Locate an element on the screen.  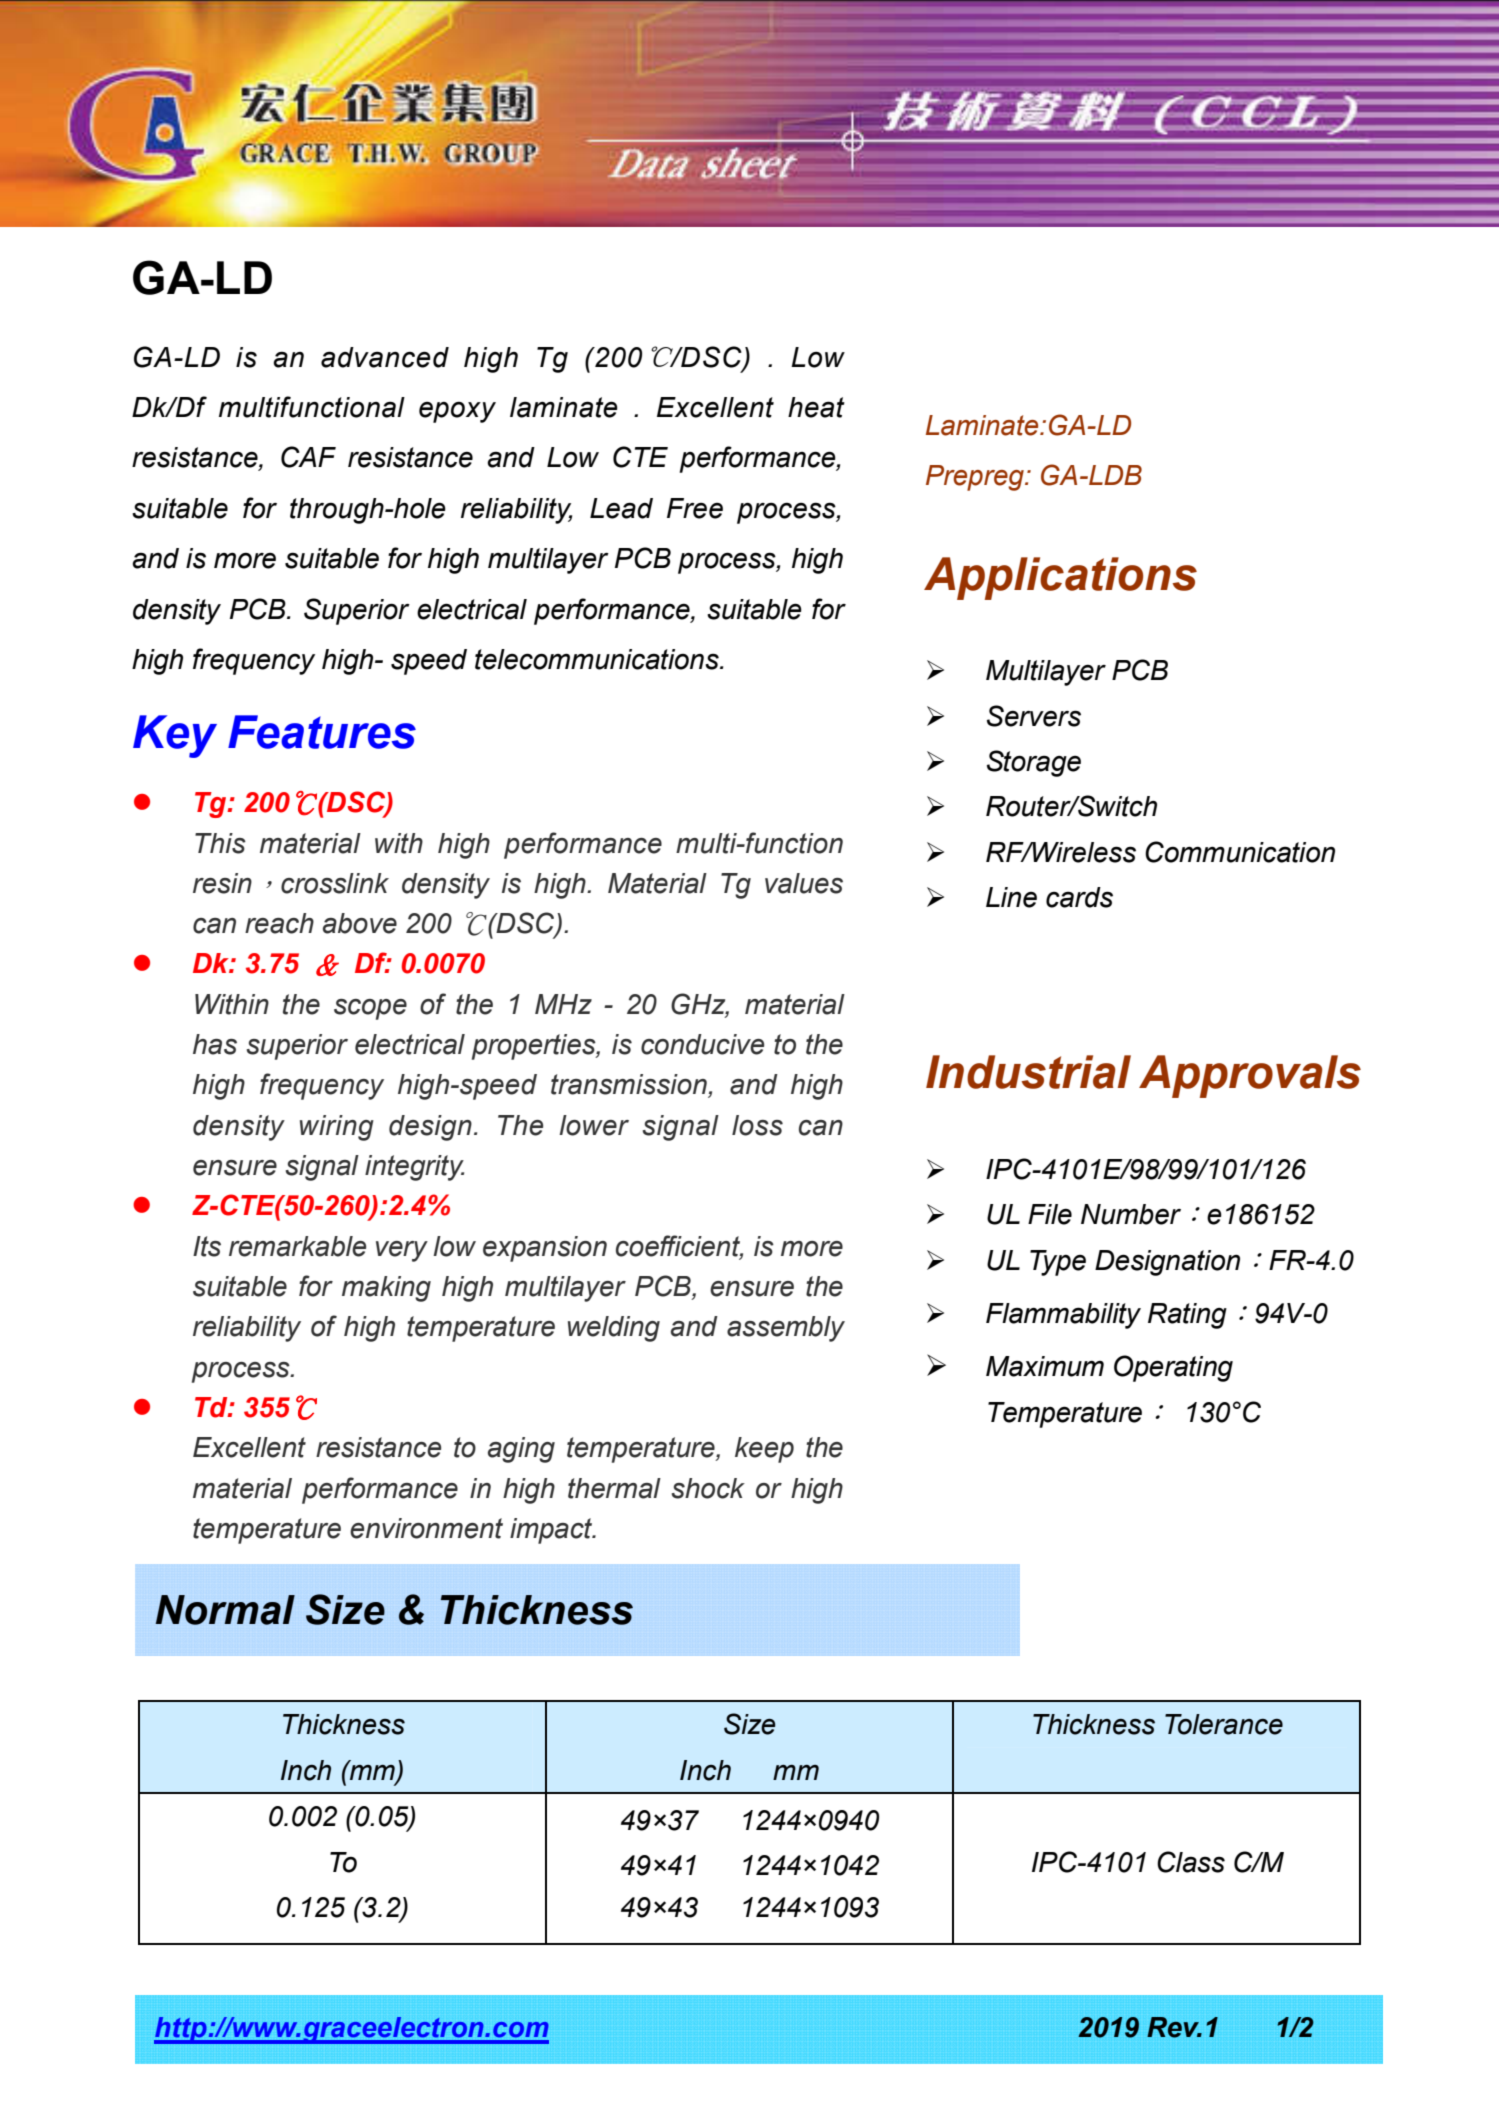
Storage is located at coordinates (1034, 763).
